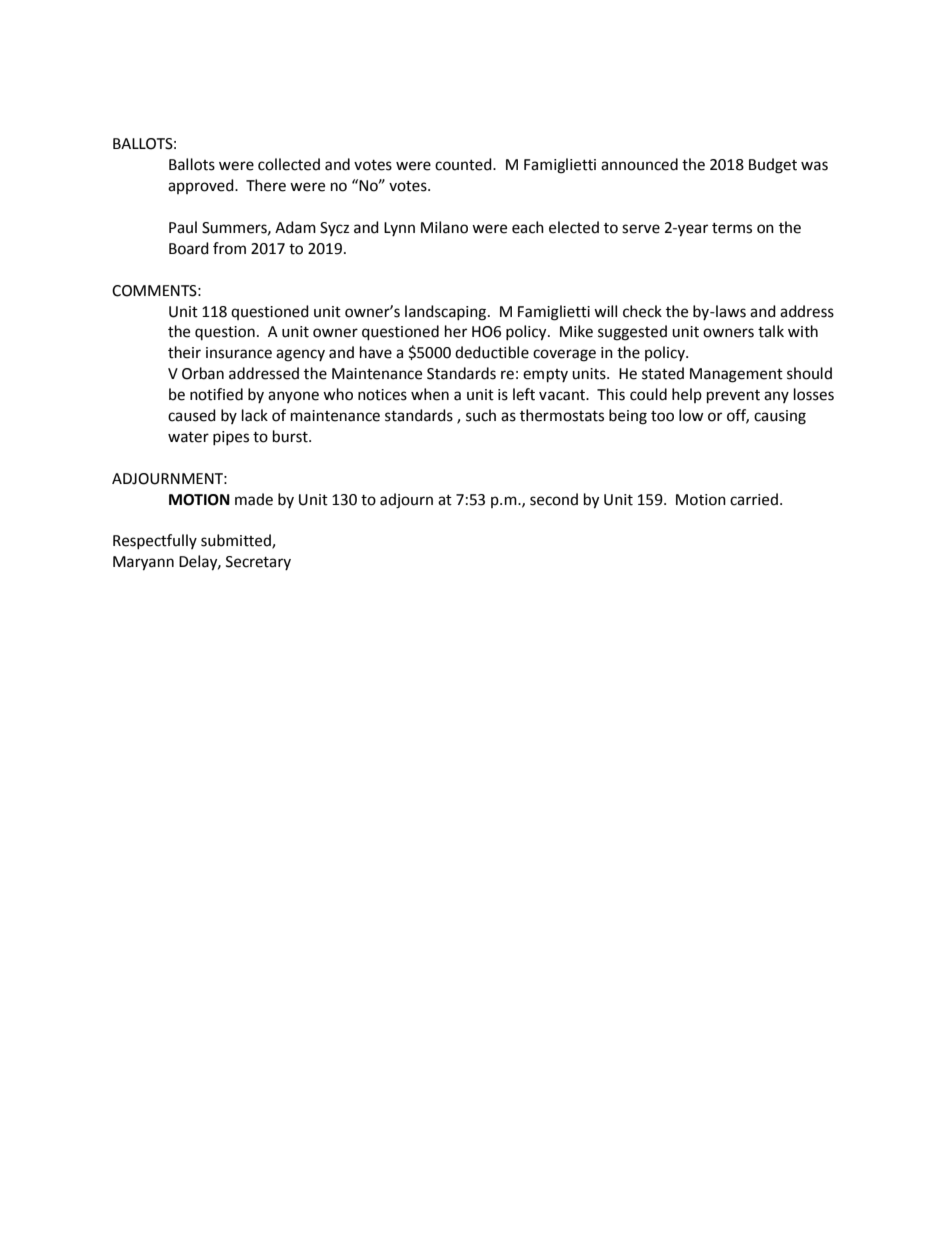  What do you see at coordinates (239, 353) in the image?
I see `insurance` at bounding box center [239, 353].
